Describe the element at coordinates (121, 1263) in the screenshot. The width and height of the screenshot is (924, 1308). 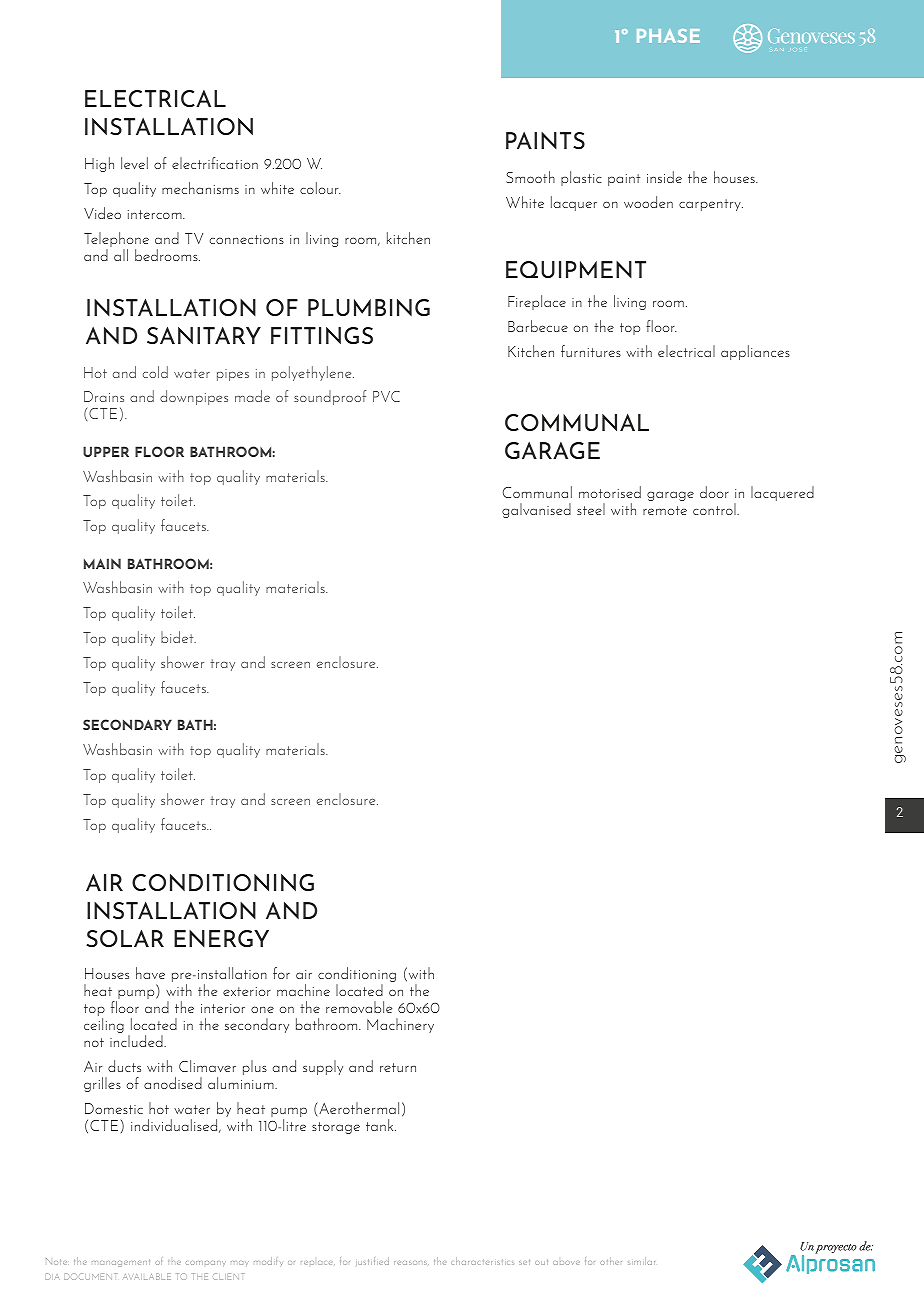
I see `management` at that location.
